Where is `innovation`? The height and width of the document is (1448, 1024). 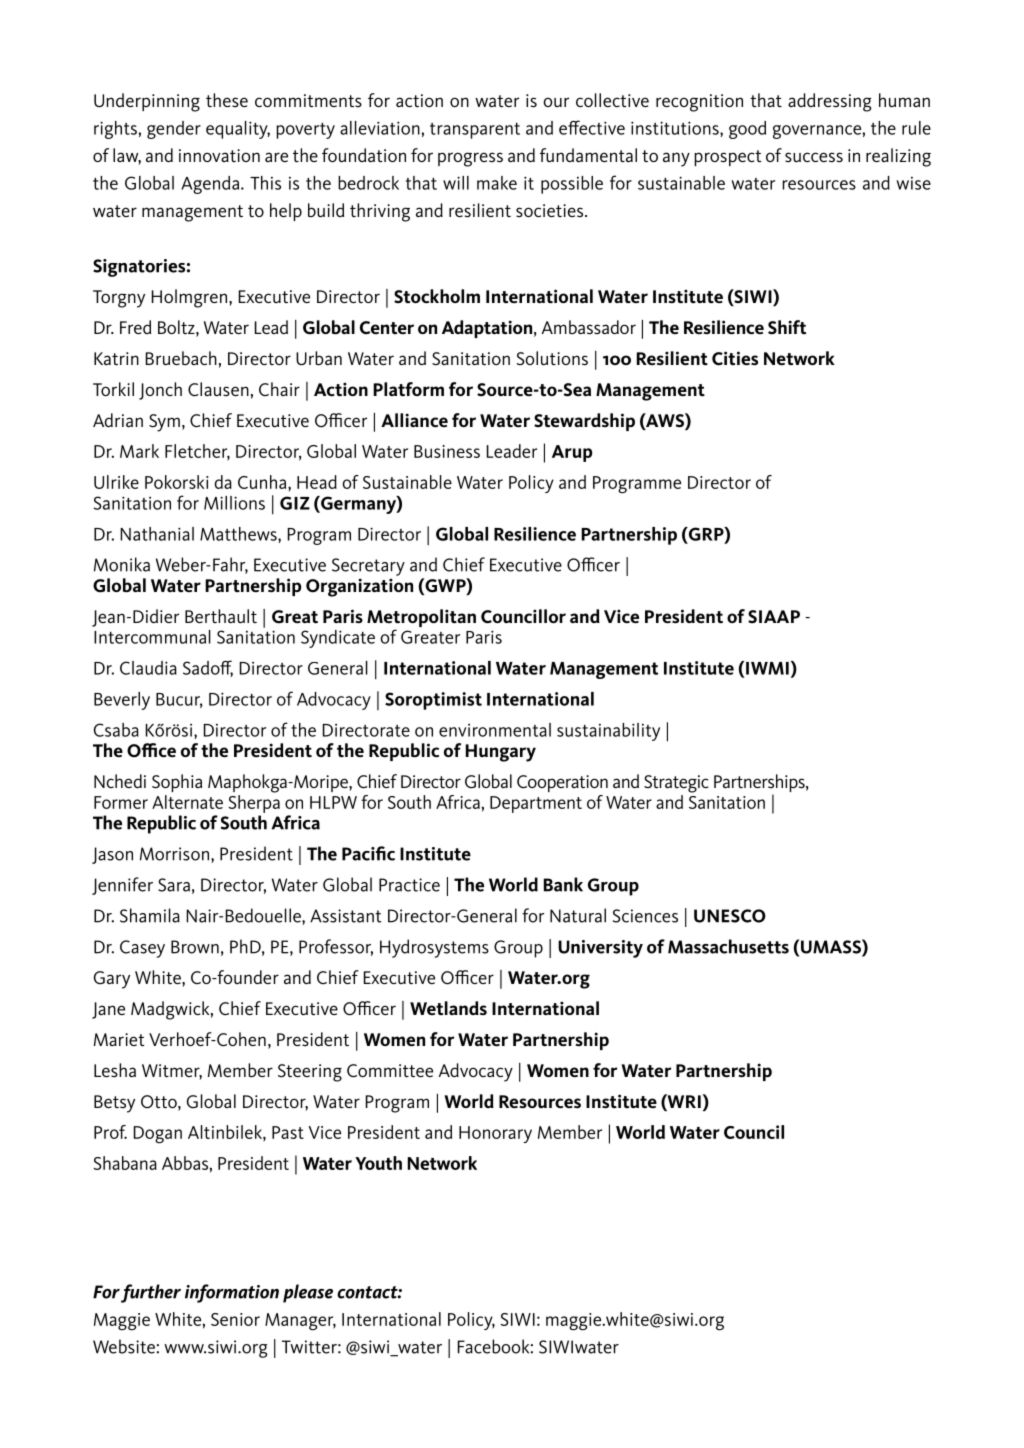 innovation is located at coordinates (219, 155).
